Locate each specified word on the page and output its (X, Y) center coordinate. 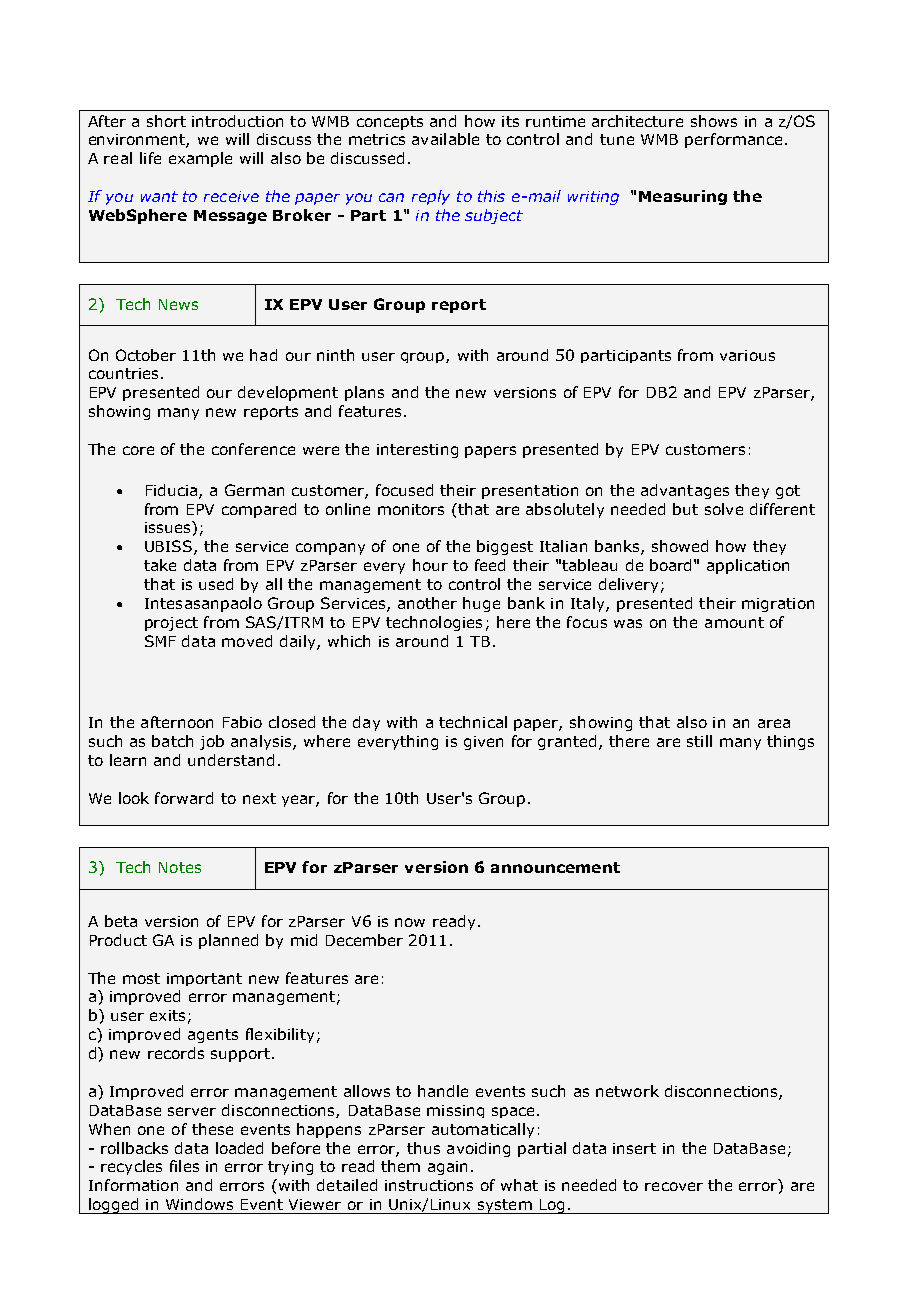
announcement (555, 867)
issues (169, 527)
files (184, 1166)
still (699, 741)
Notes (180, 867)
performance (733, 140)
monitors (411, 509)
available (445, 139)
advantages (685, 491)
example (200, 159)
